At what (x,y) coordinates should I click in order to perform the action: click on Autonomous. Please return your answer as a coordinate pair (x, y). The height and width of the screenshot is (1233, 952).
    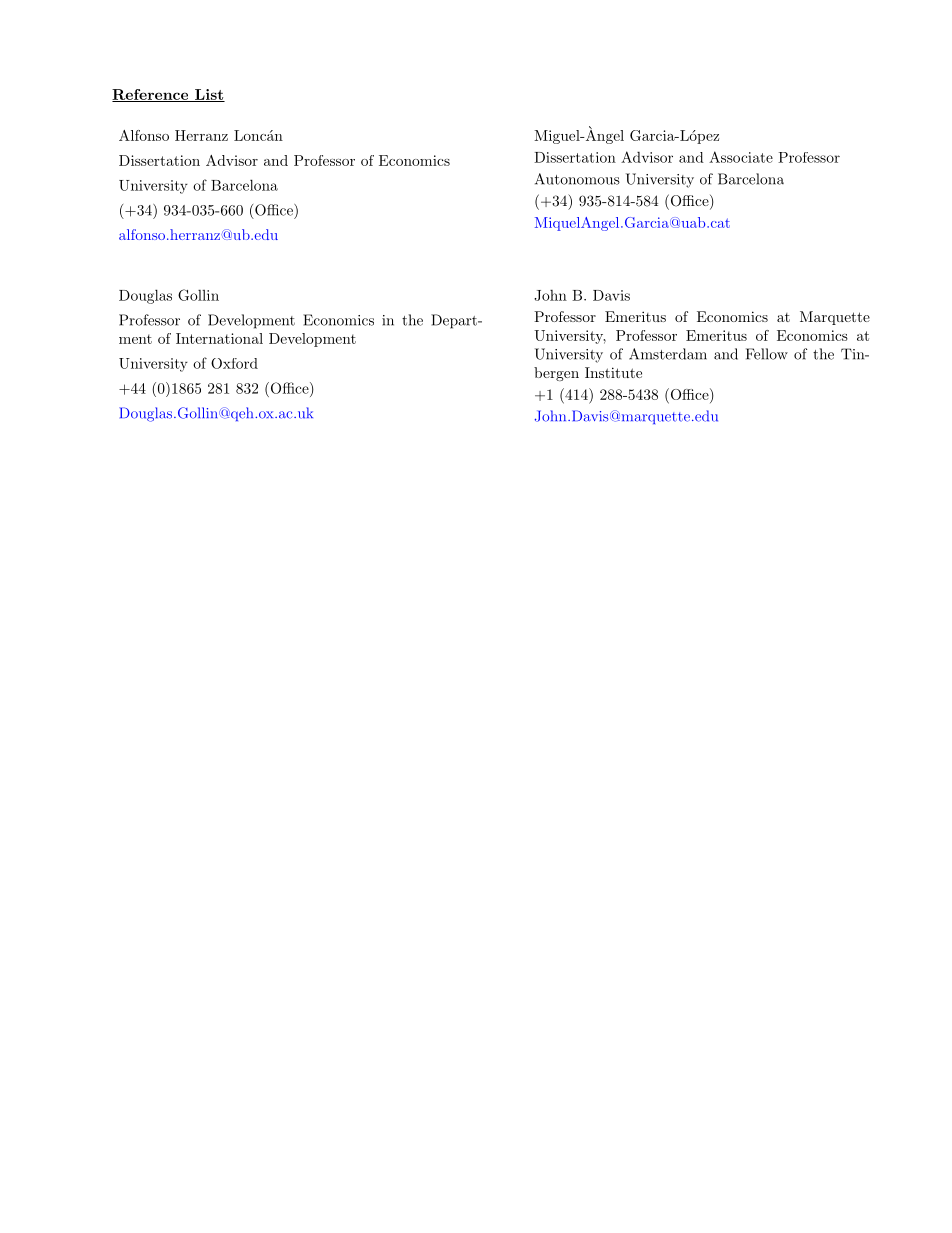
    Looking at the image, I should click on (577, 179).
